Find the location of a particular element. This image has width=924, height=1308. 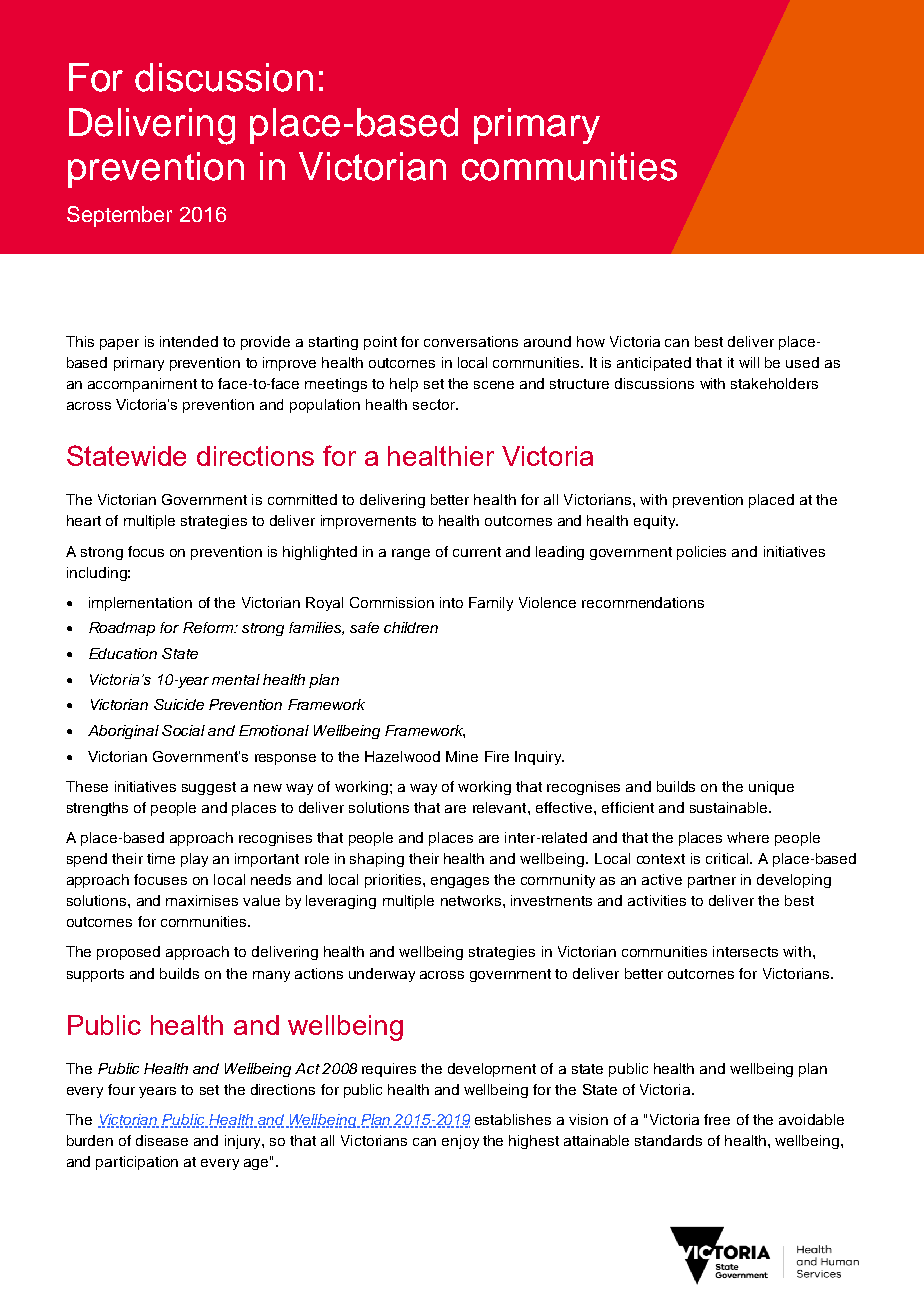

engages is located at coordinates (460, 882).
